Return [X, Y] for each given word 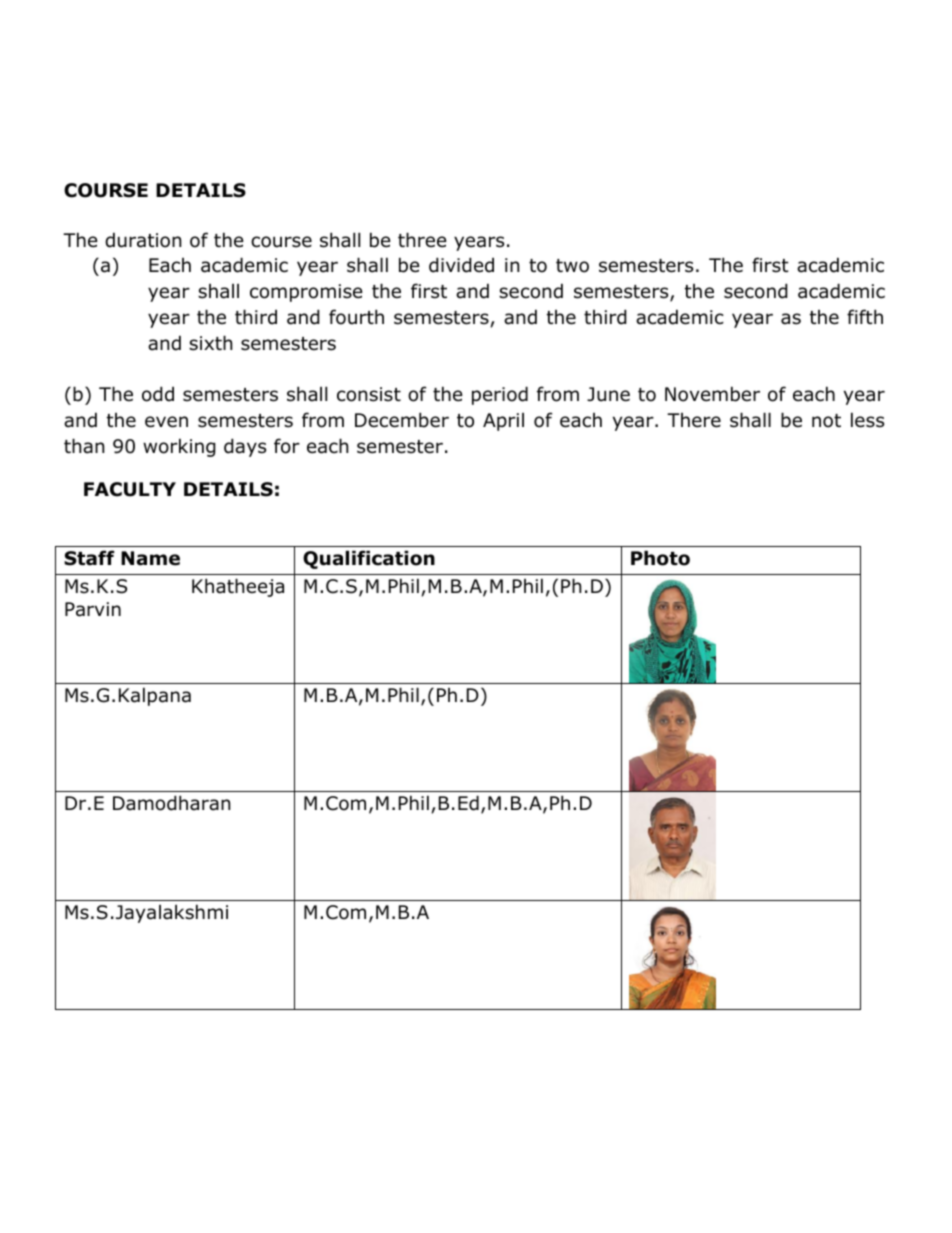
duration [143, 240]
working [179, 447]
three [422, 240]
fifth [865, 316]
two [572, 266]
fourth [356, 317]
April [503, 422]
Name [150, 558]
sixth [210, 343]
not [826, 421]
